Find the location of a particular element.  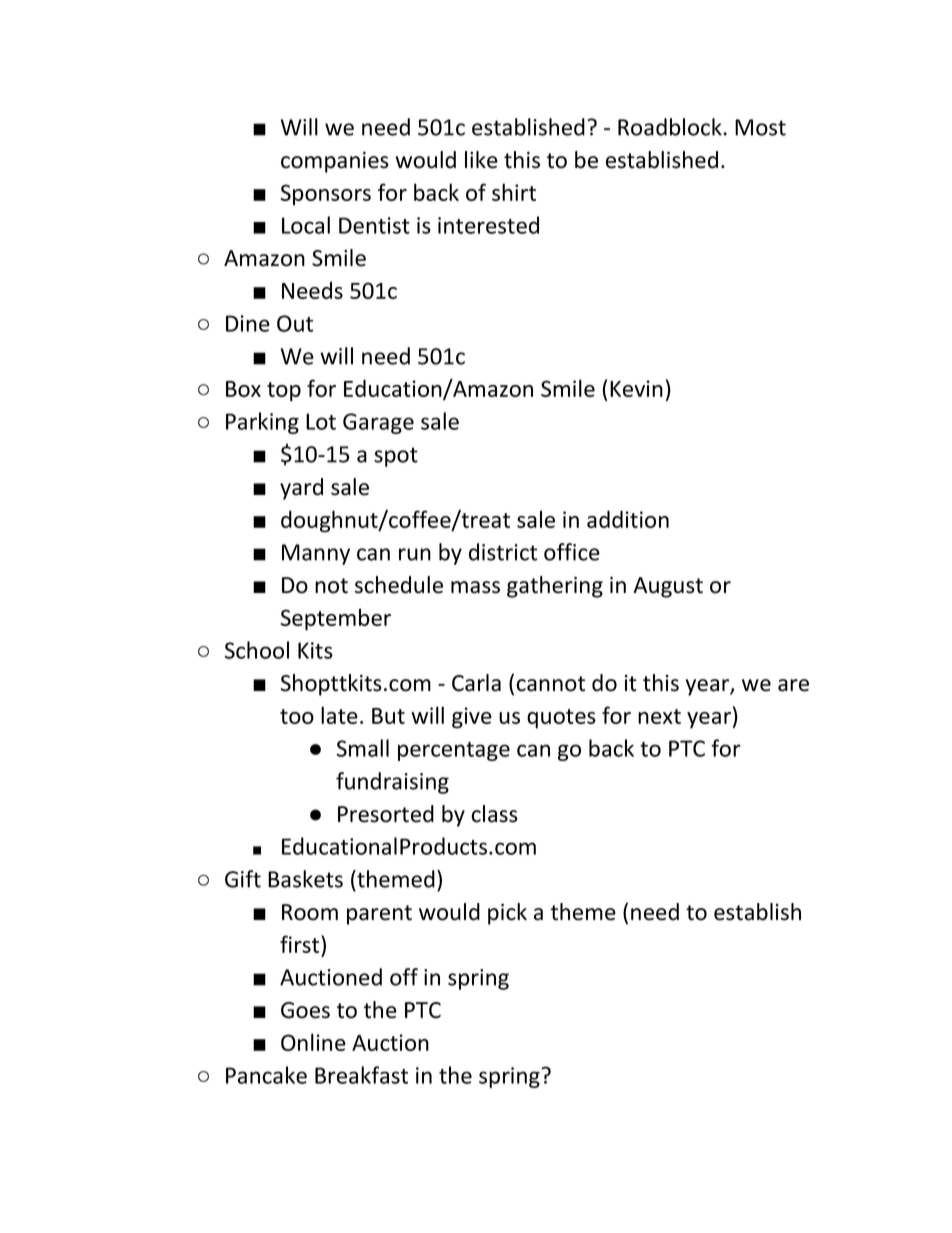

Gift is located at coordinates (243, 879).
